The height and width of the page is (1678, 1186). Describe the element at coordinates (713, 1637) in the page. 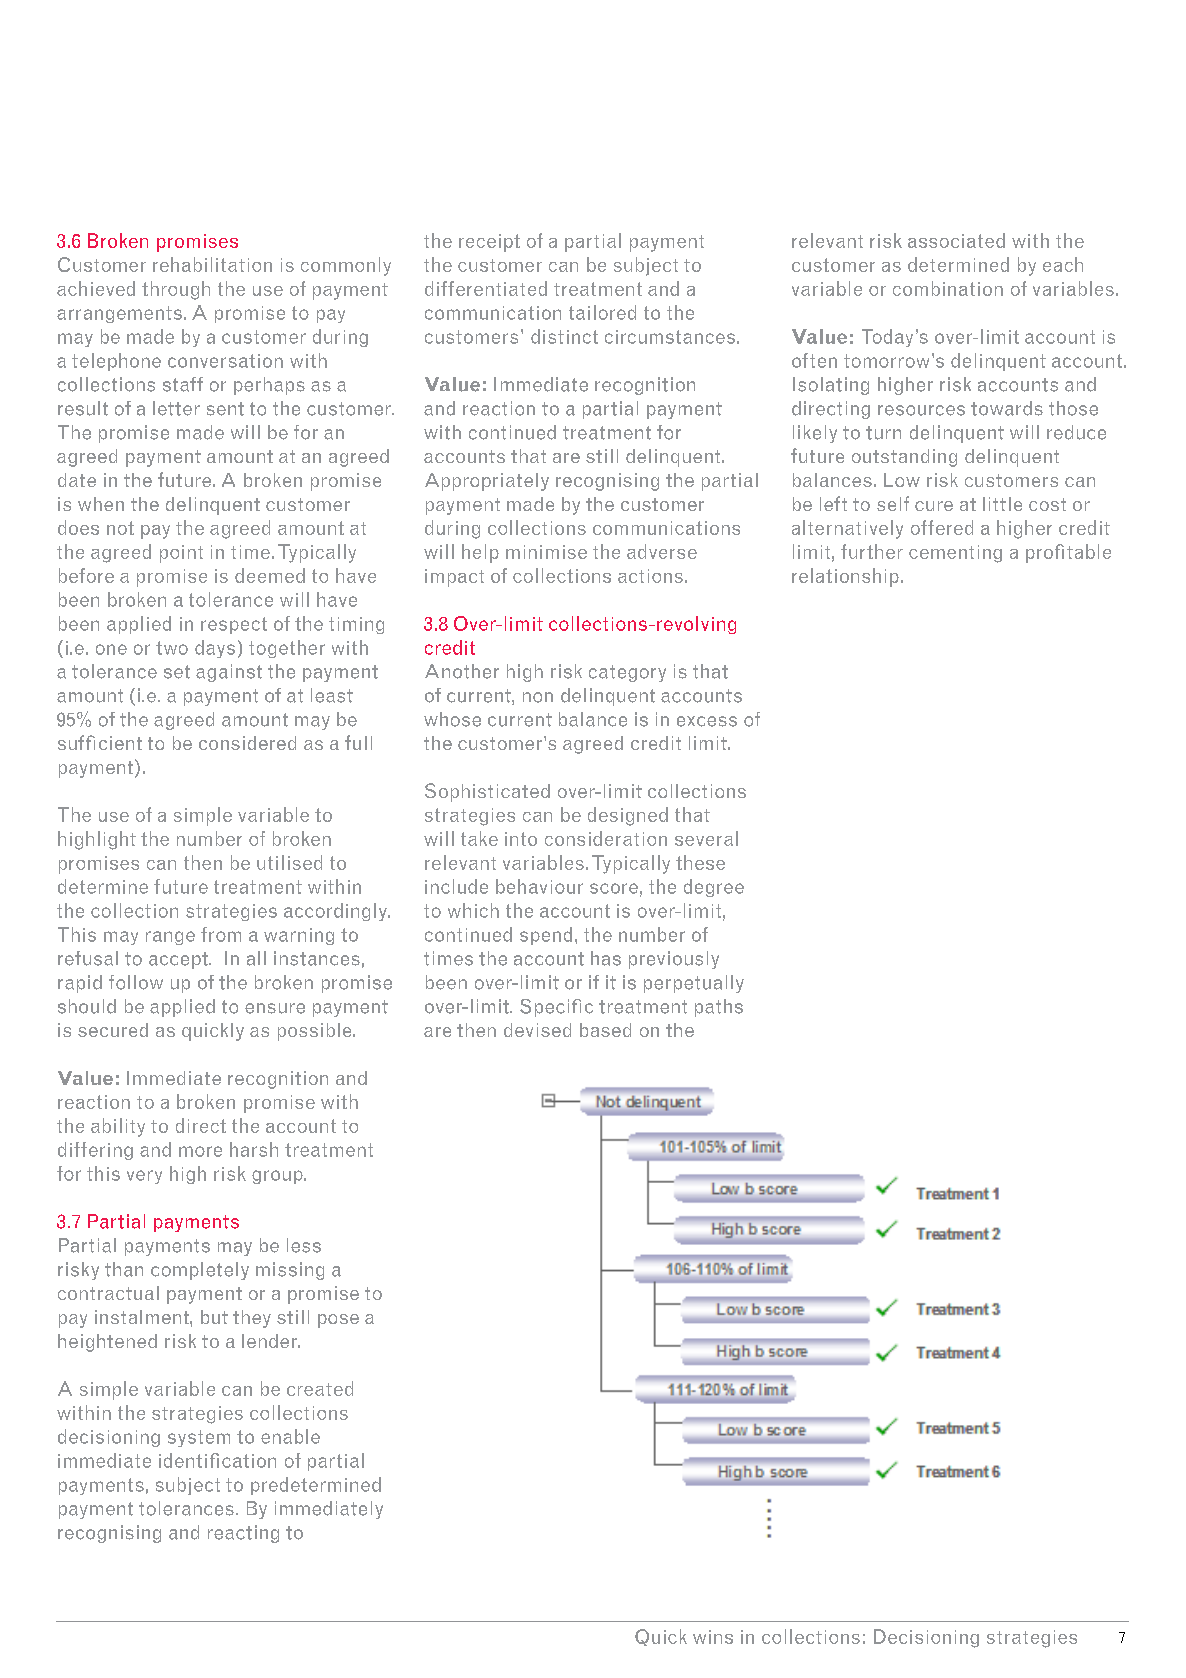

I see `wins` at that location.
